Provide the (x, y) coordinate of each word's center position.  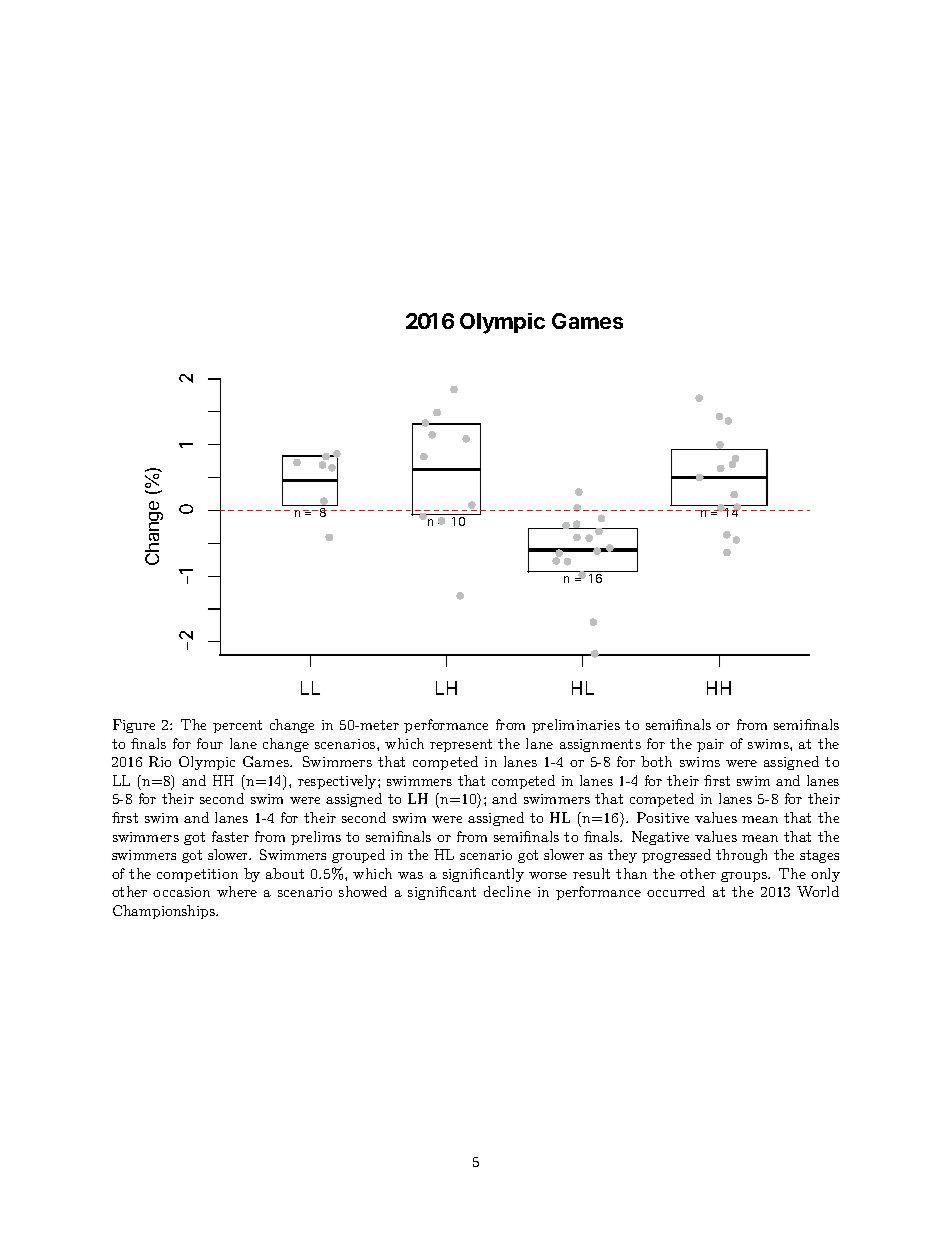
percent (237, 726)
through (741, 856)
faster (230, 836)
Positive (663, 817)
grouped (358, 856)
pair (710, 745)
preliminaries (576, 726)
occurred (676, 891)
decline (507, 891)
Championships (165, 912)
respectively (338, 782)
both (656, 761)
